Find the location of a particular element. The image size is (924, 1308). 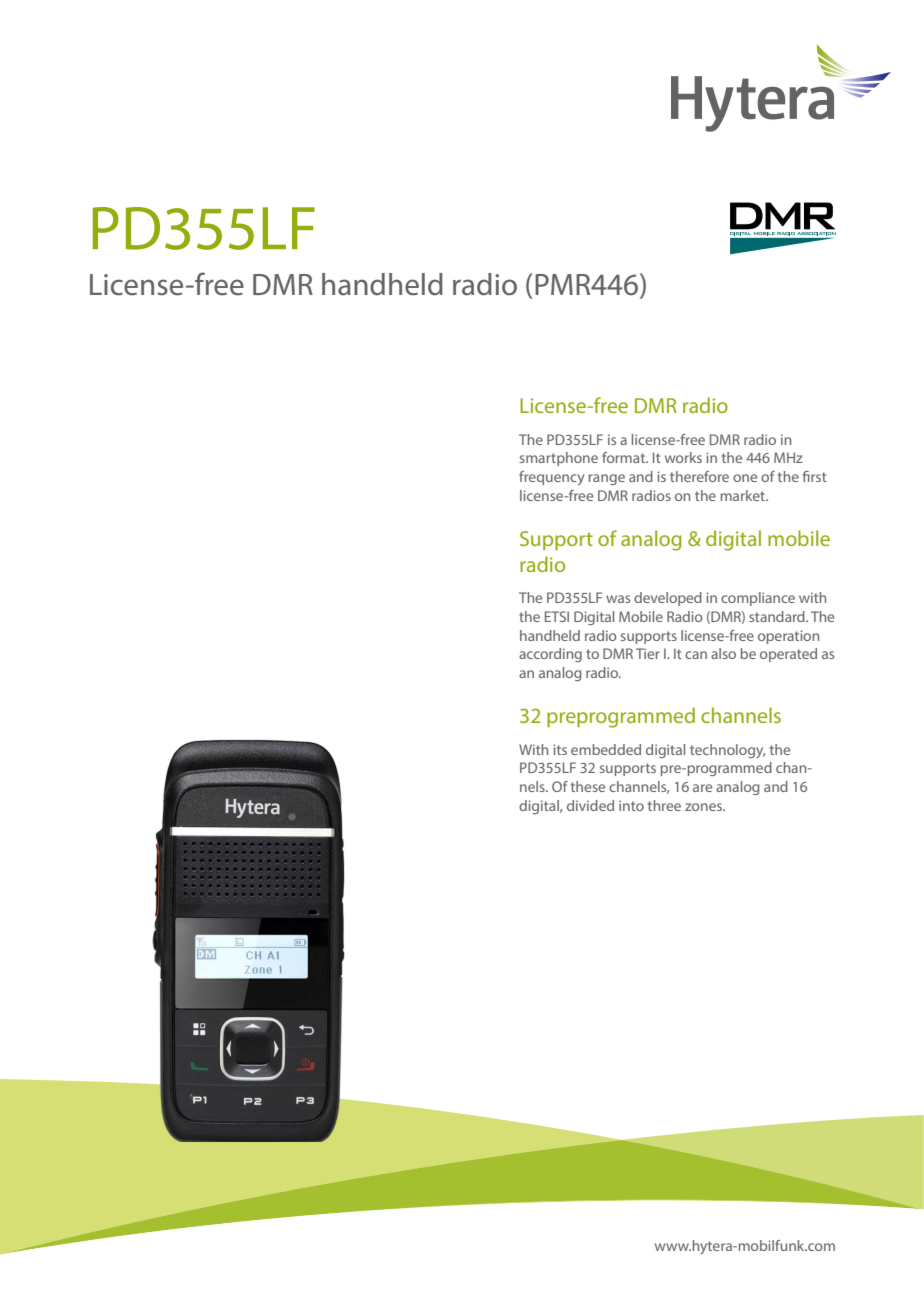

technology is located at coordinates (727, 751).
